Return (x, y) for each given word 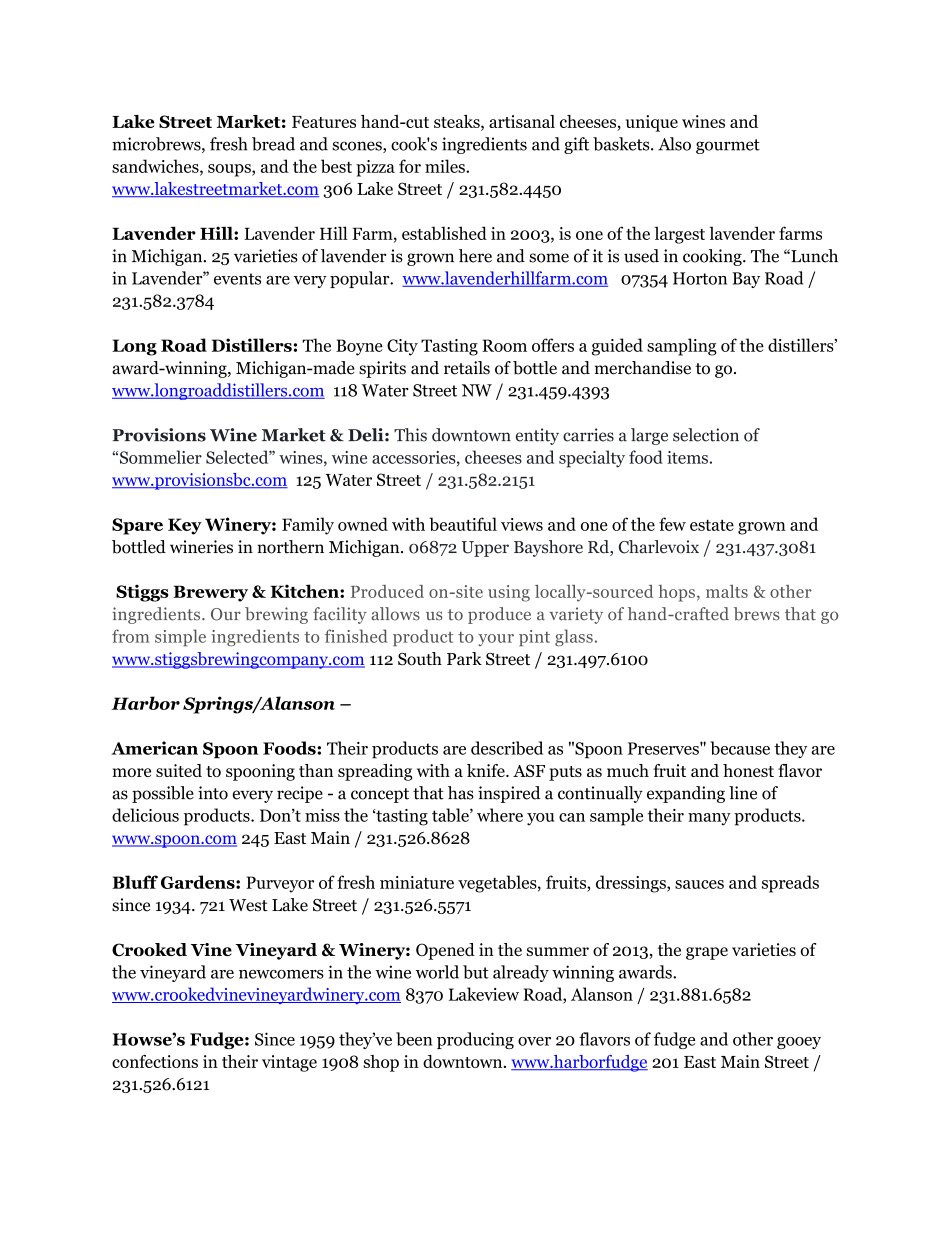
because (740, 748)
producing (475, 1040)
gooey (799, 1043)
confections (155, 1061)
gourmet (728, 146)
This (410, 435)
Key (185, 526)
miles (446, 166)
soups (230, 170)
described (507, 748)
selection (706, 435)
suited (179, 770)
